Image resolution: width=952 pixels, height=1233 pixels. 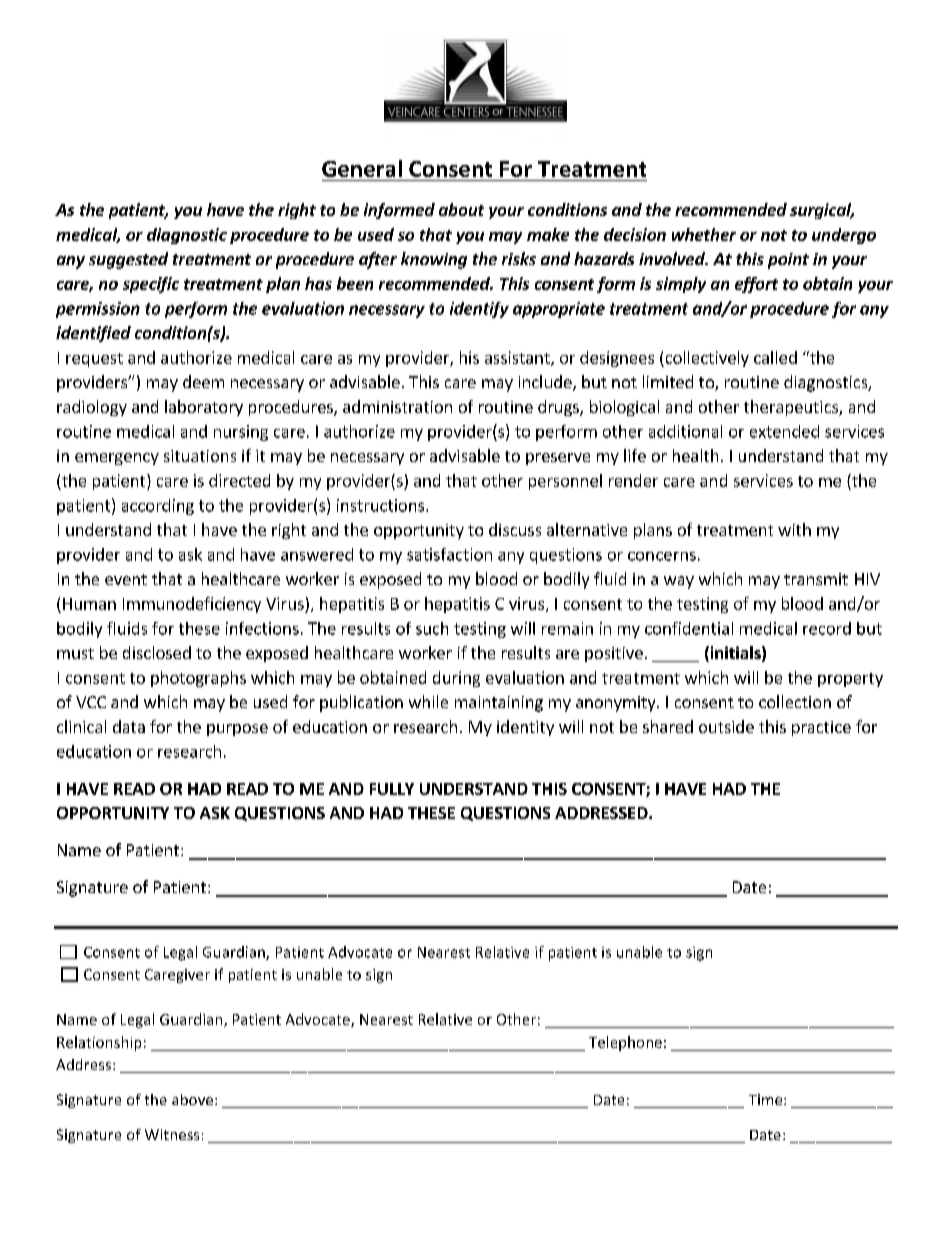 I want to click on about, so click(x=461, y=209).
